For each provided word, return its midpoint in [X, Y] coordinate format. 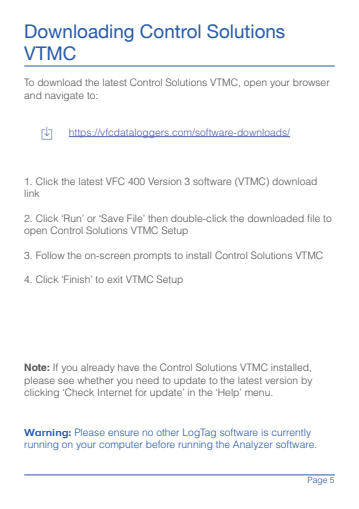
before [160, 444]
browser [311, 82]
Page [317, 480]
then [158, 218]
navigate [64, 96]
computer [120, 445]
